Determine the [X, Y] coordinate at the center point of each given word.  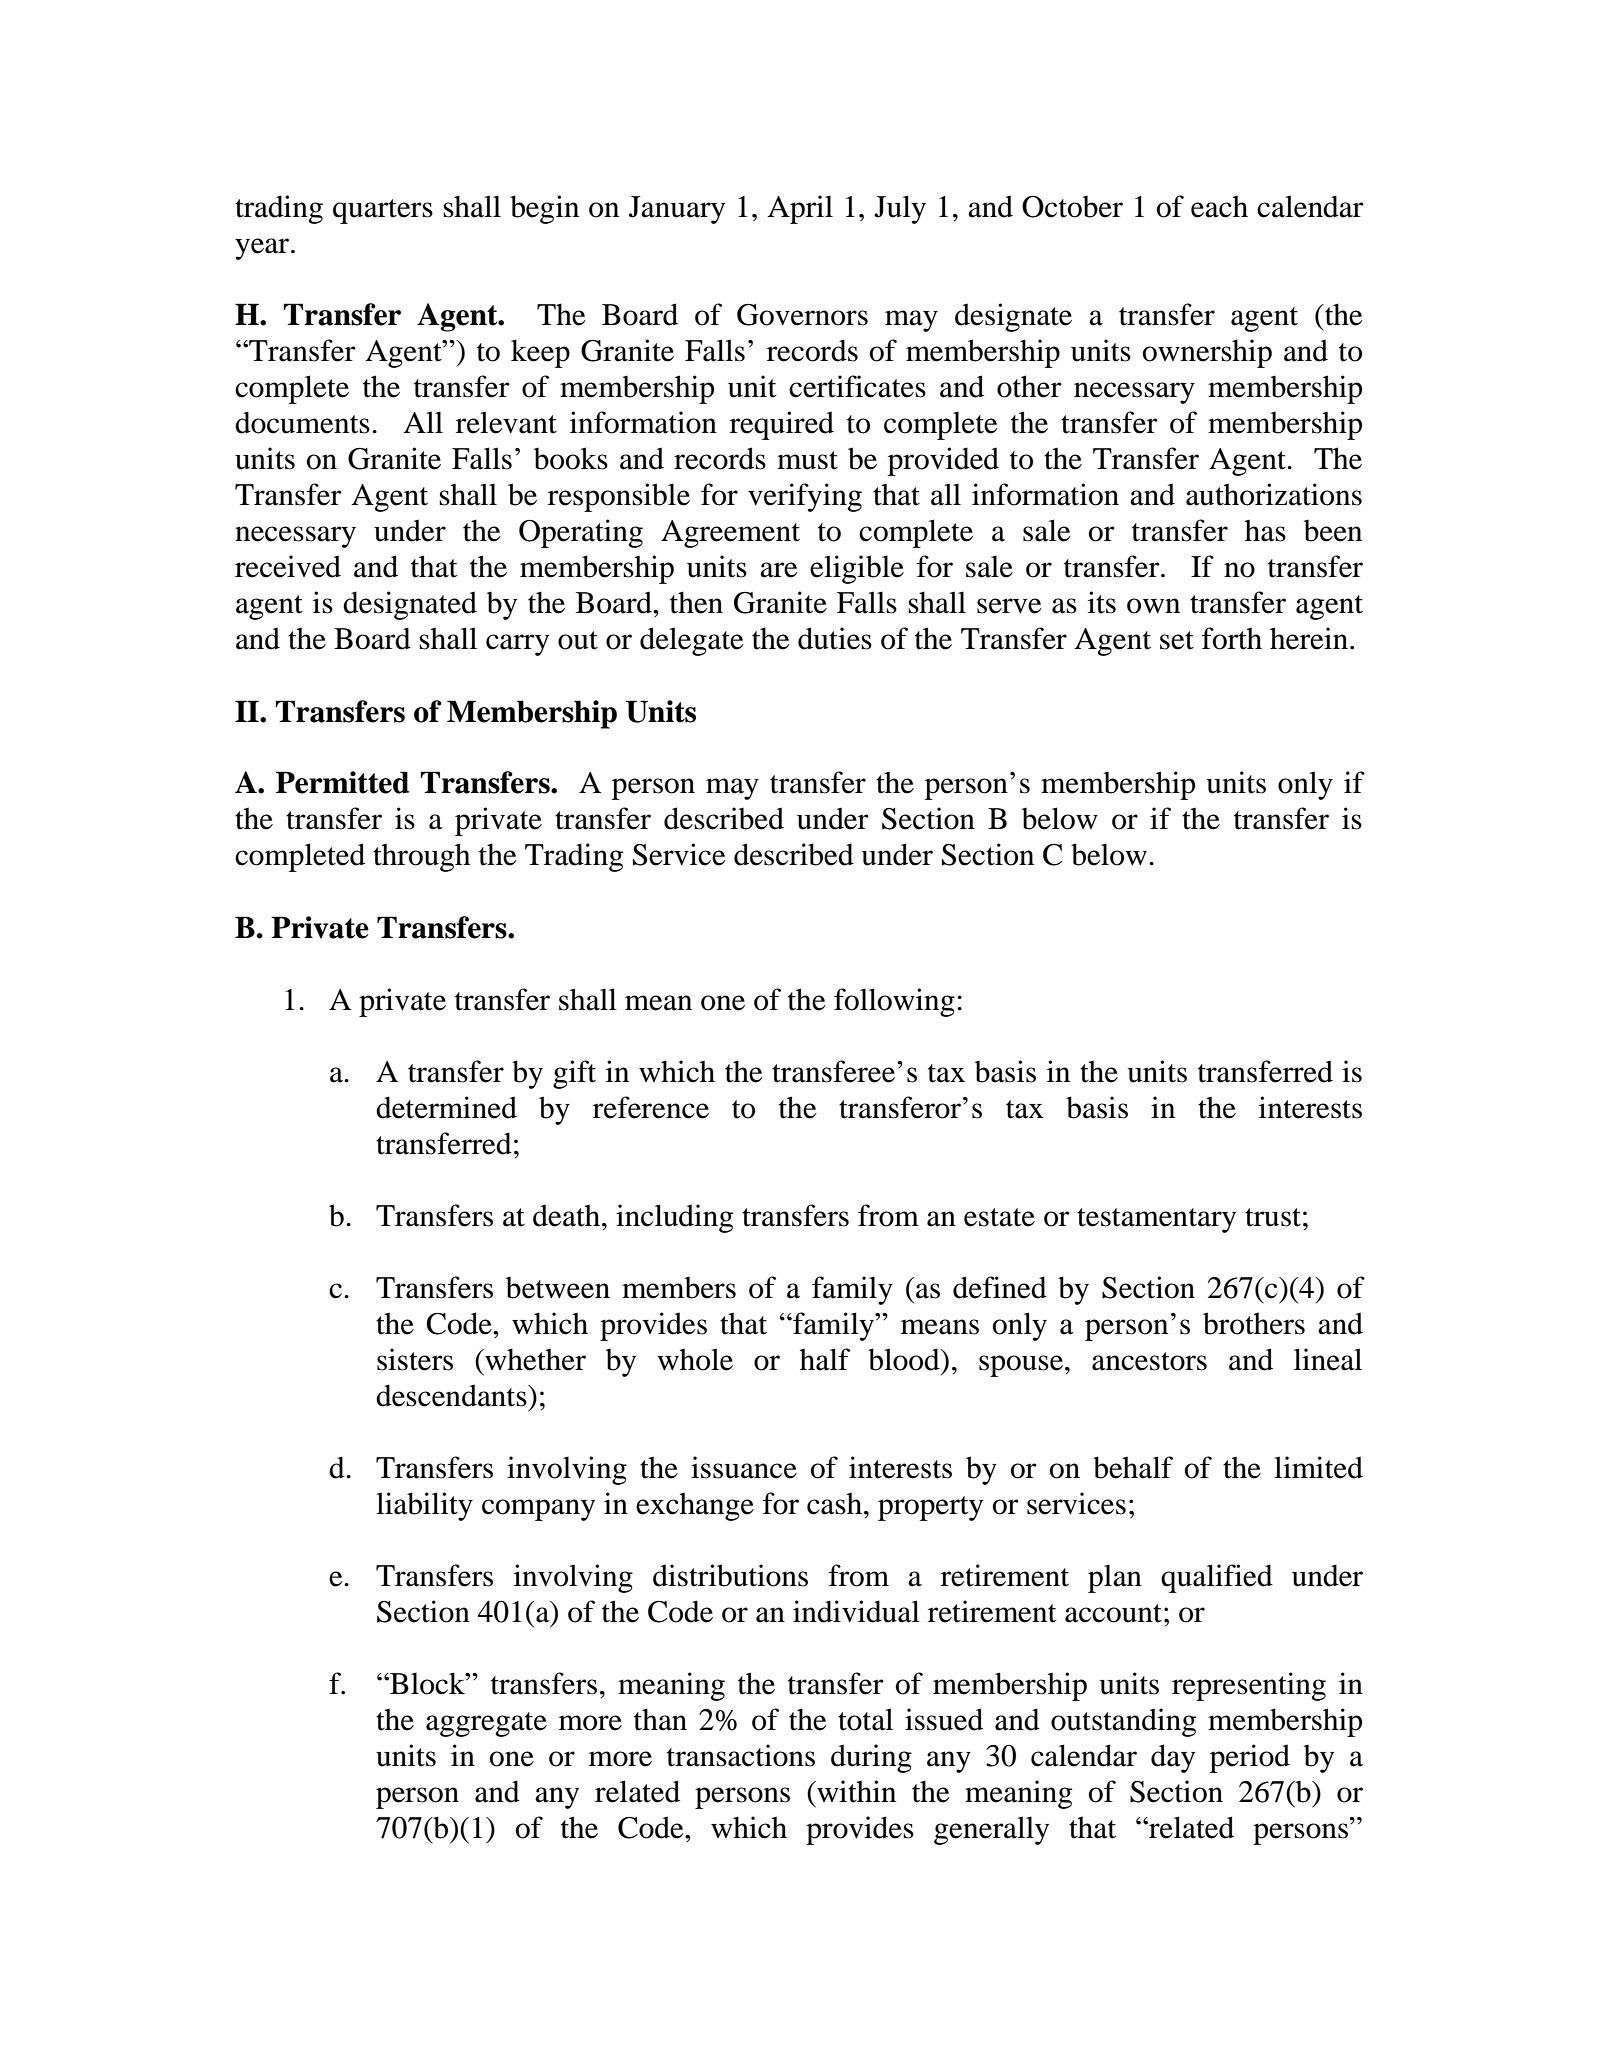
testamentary [1156, 1220]
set [1177, 640]
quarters [383, 211]
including [674, 1218]
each [1219, 206]
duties [835, 638]
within [855, 1791]
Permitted [342, 782]
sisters [415, 1359]
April [800, 209]
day [1173, 1758]
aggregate [486, 1724]
